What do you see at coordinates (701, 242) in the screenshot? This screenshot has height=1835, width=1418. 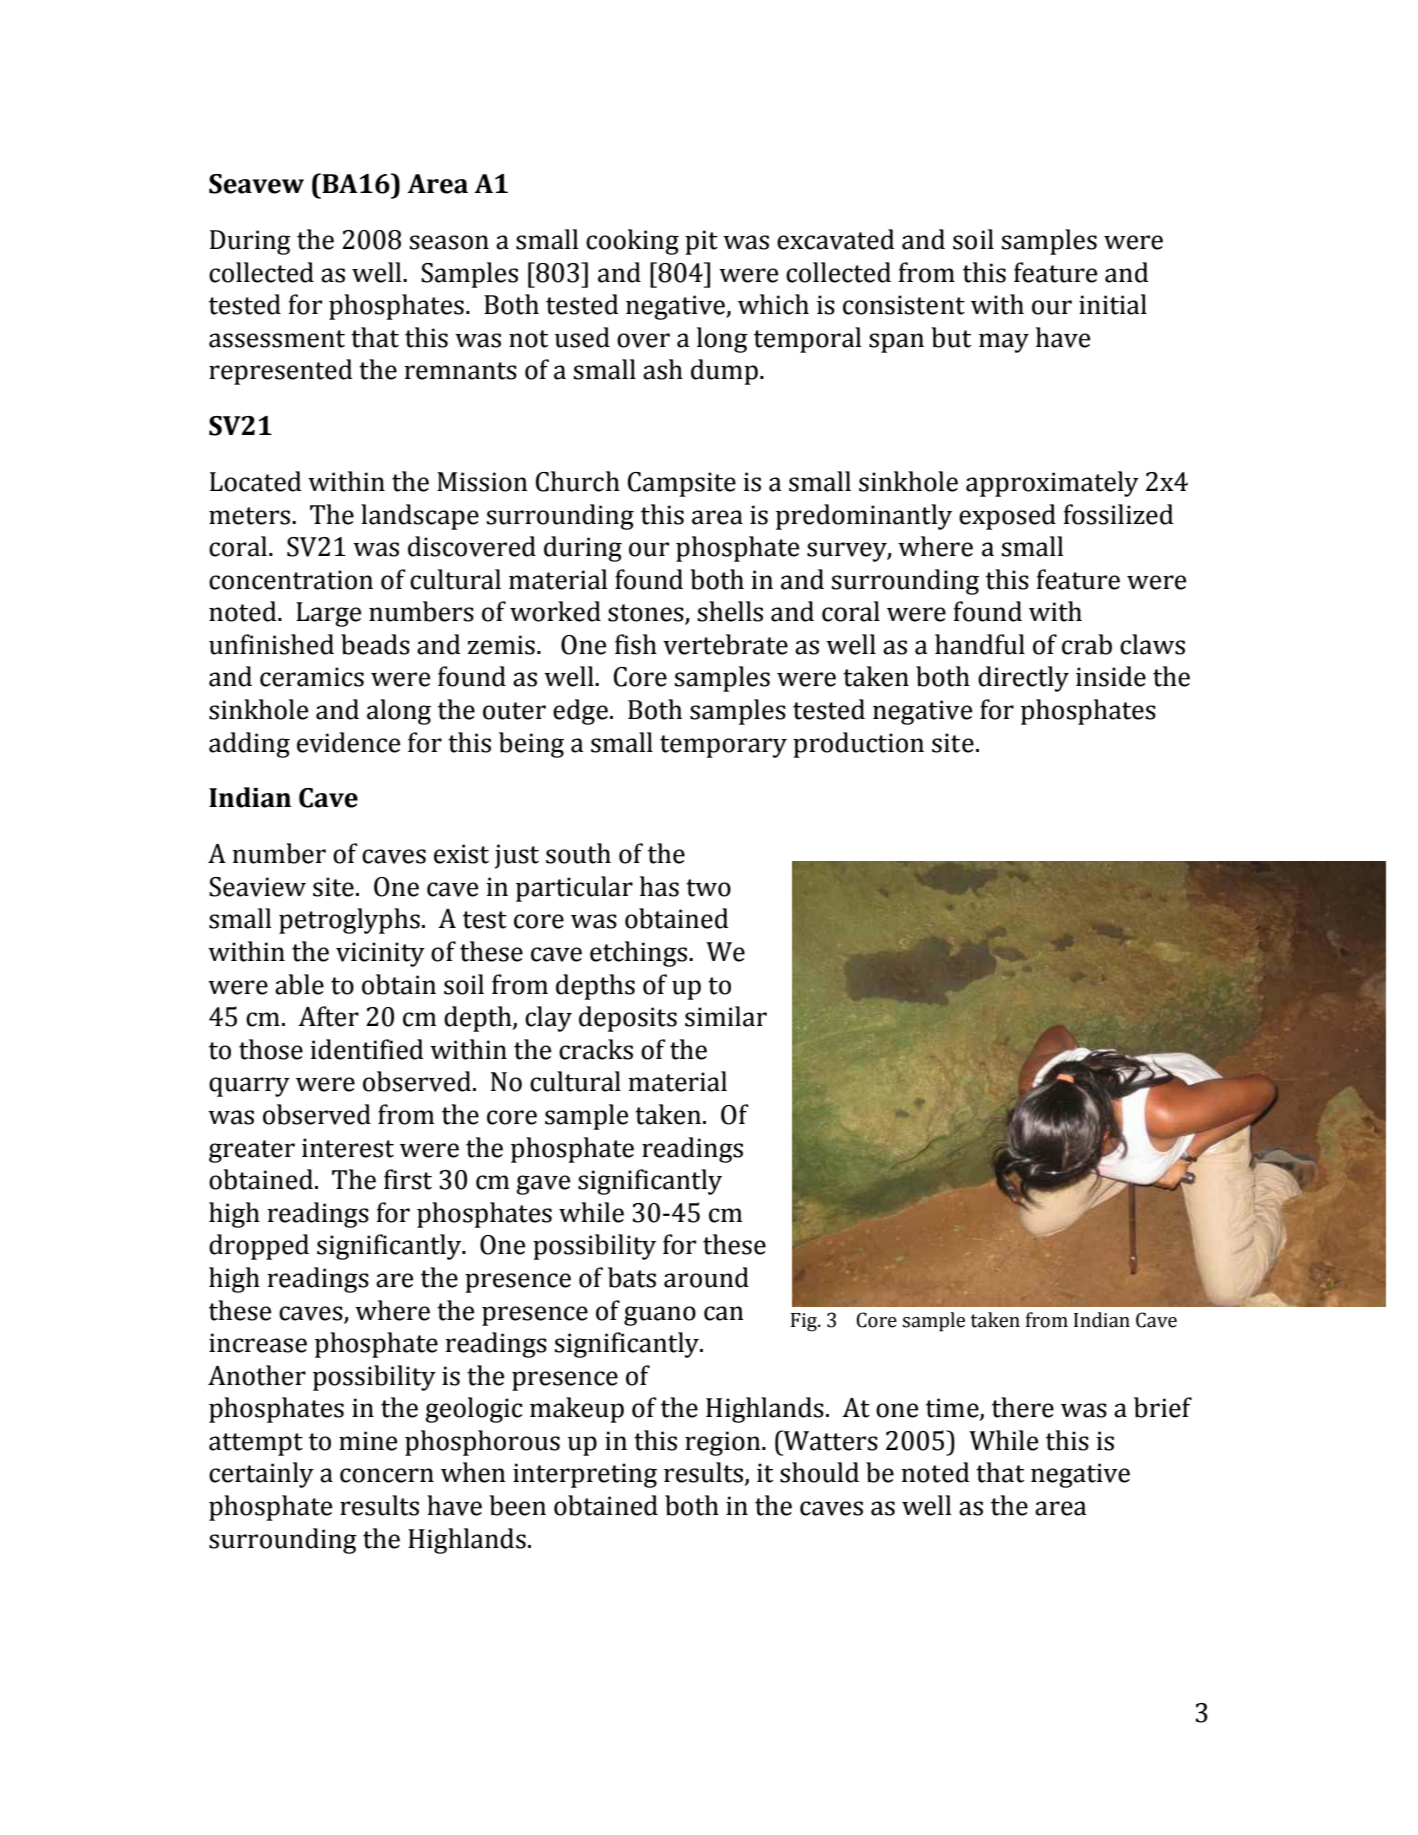 I see `pit` at bounding box center [701, 242].
